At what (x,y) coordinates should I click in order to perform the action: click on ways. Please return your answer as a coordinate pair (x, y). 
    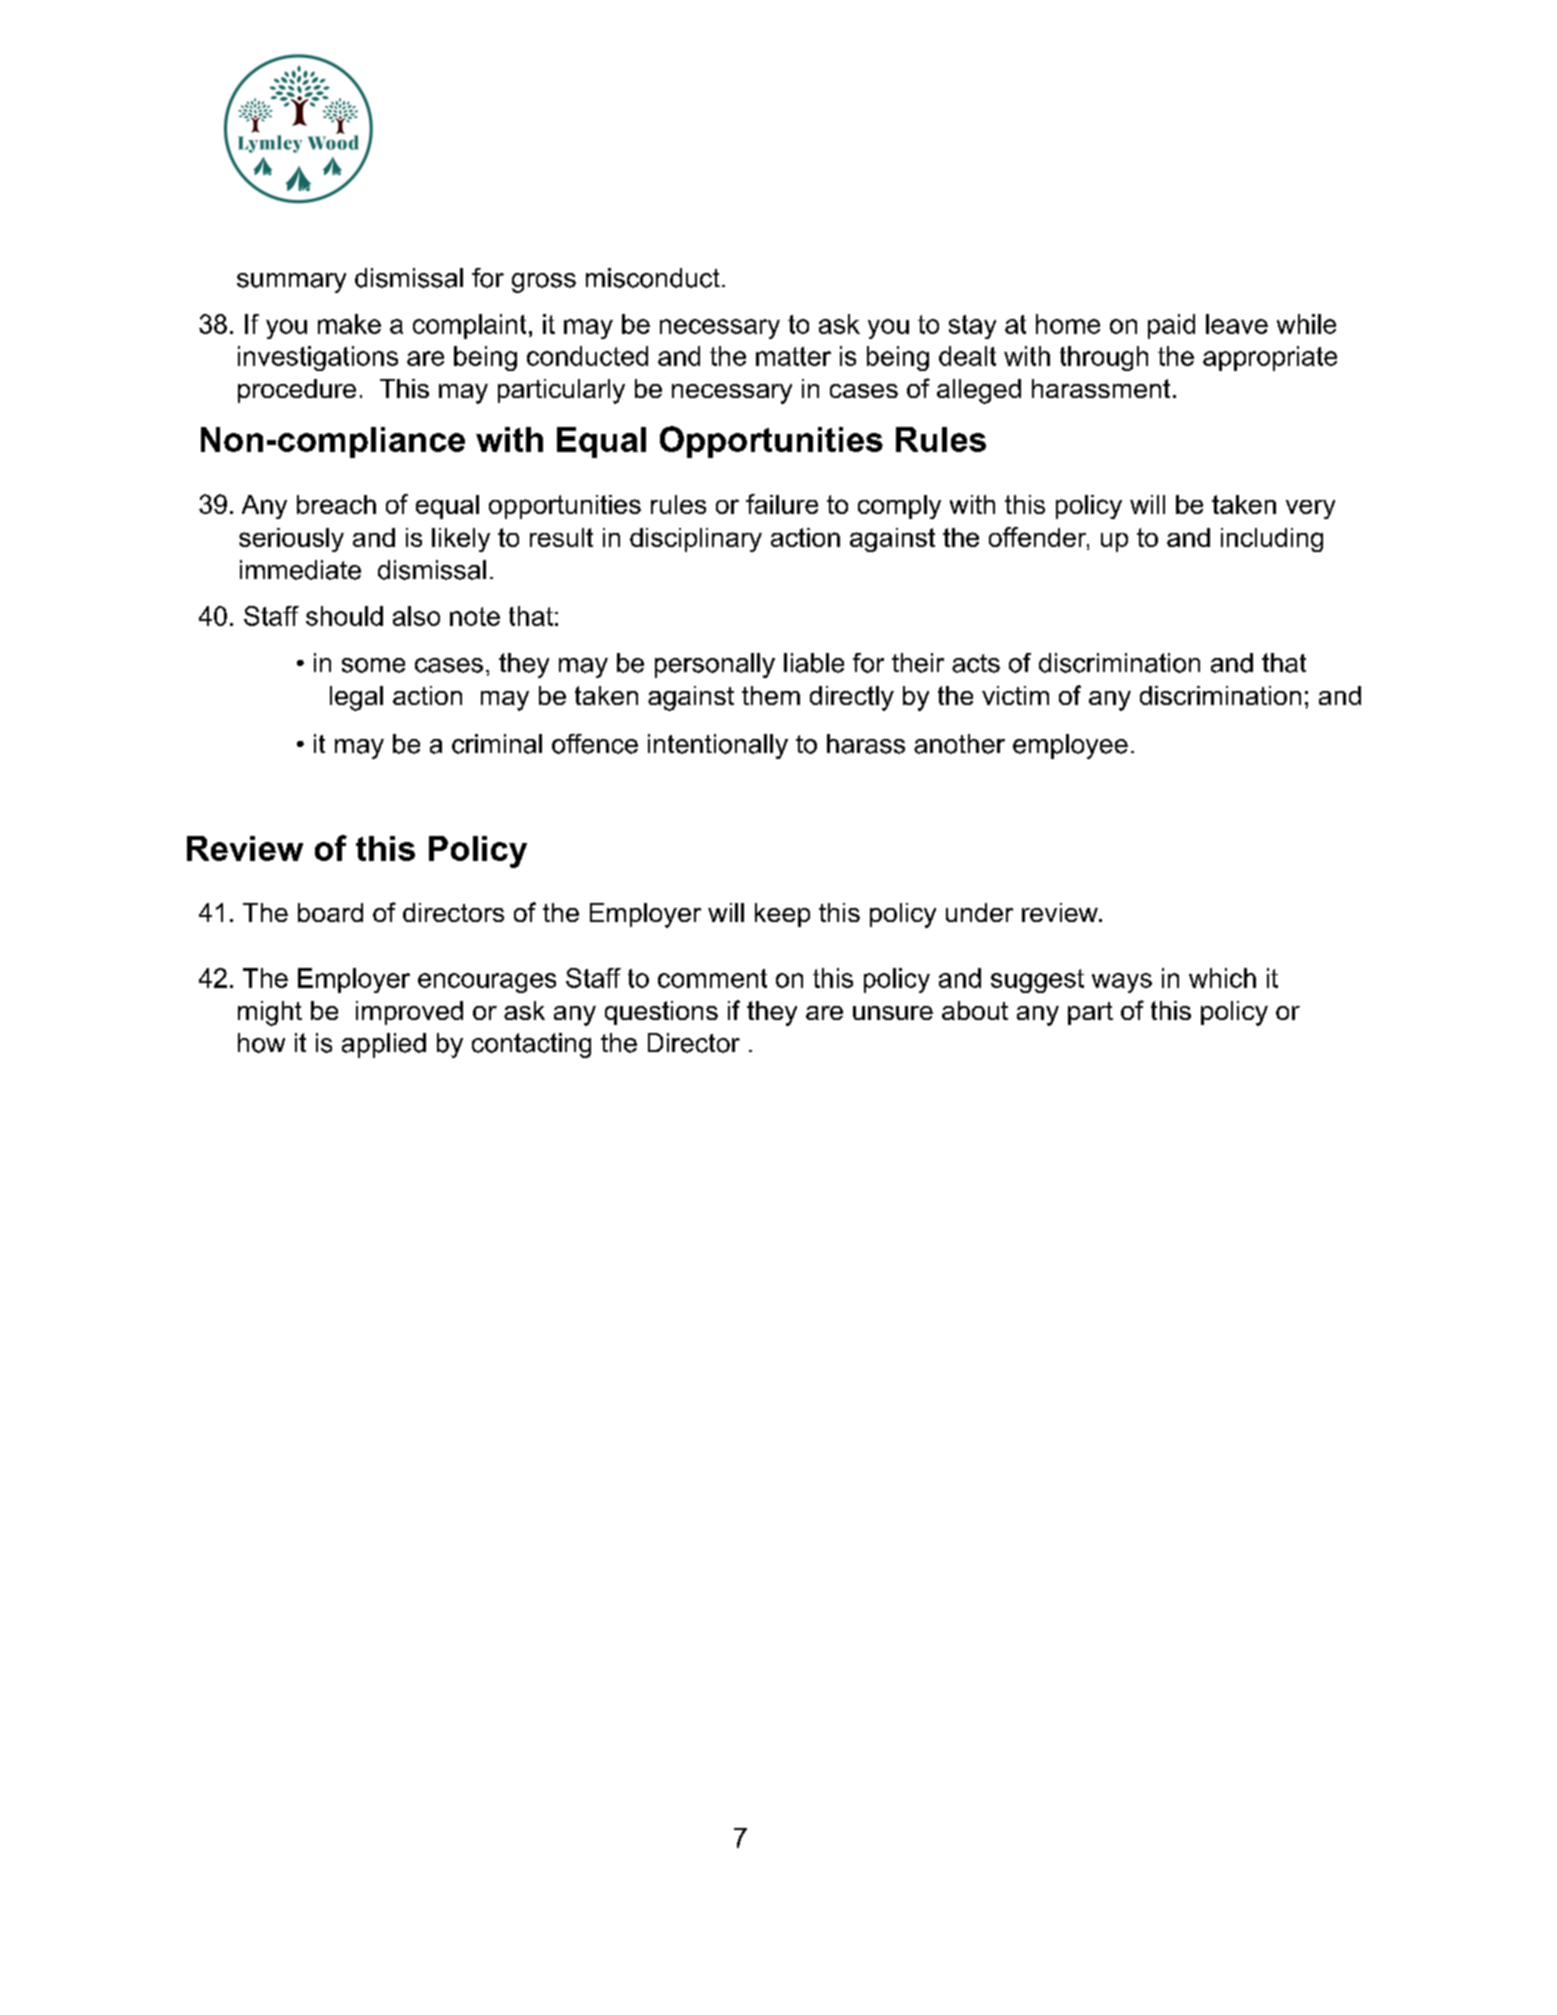
    Looking at the image, I should click on (1122, 983).
